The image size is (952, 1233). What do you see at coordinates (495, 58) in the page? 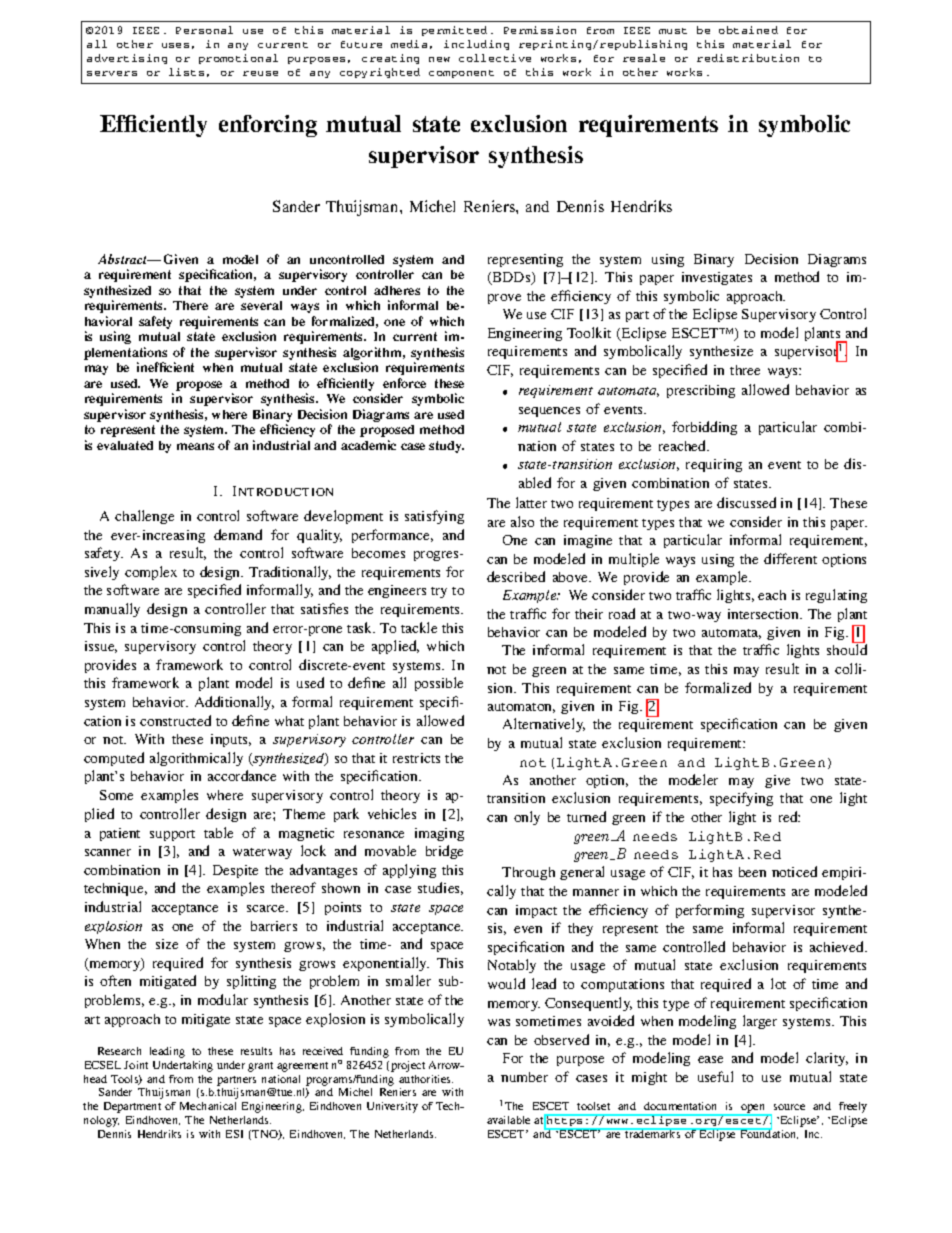
I see `collective` at bounding box center [495, 58].
